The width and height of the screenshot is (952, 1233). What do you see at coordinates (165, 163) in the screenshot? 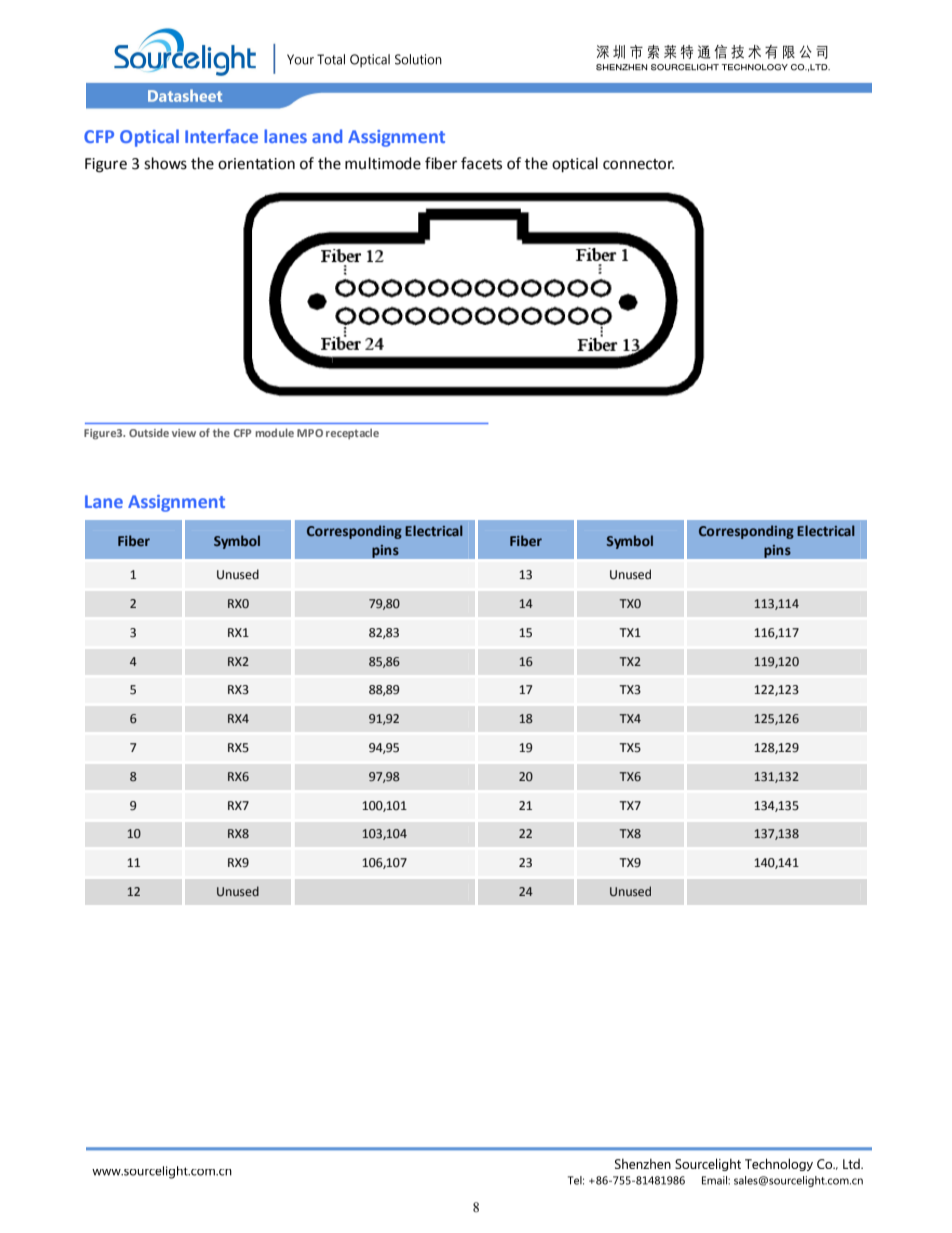
I see `shows` at bounding box center [165, 163].
